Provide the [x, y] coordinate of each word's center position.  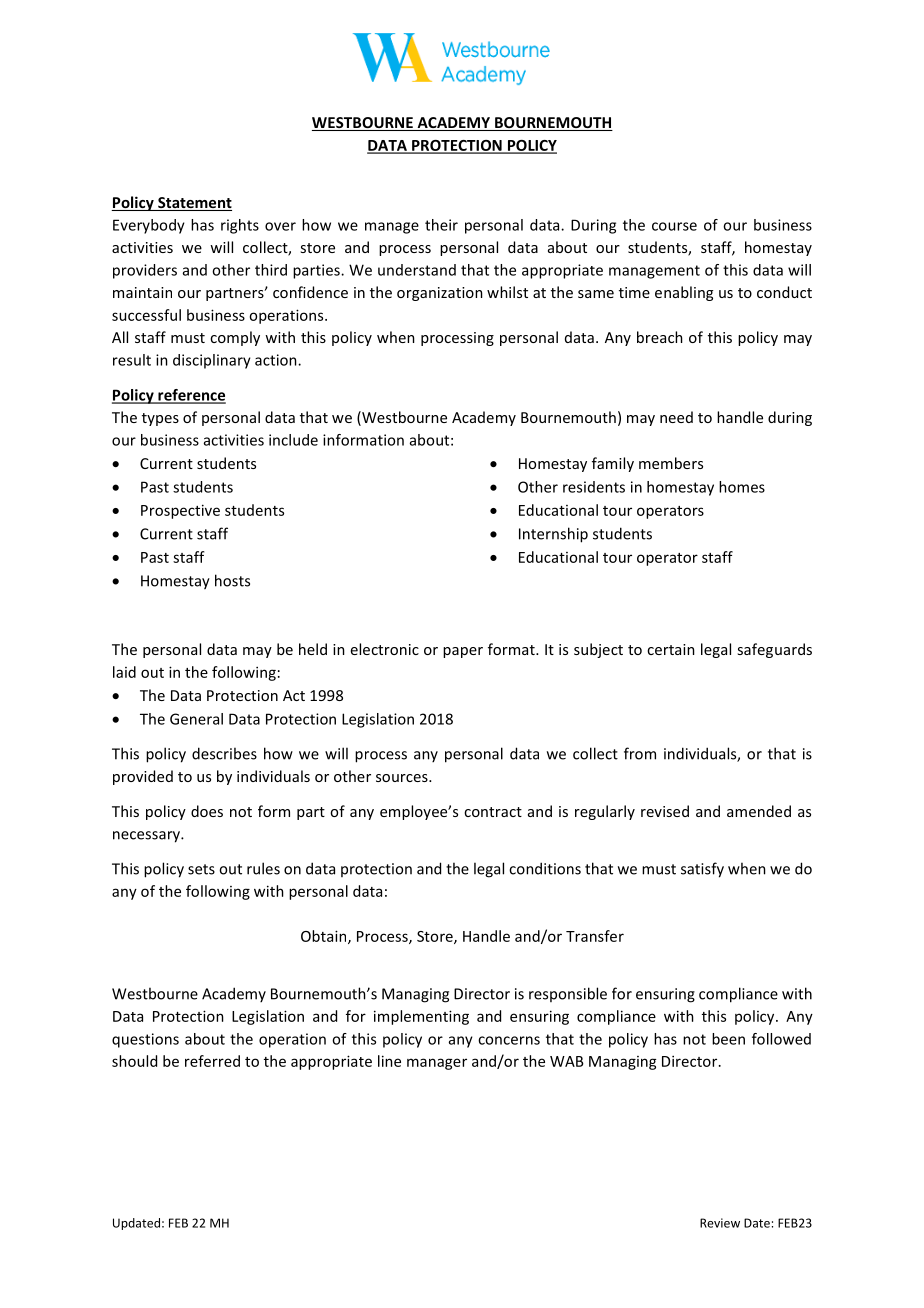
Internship [553, 535]
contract [493, 812]
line [389, 1061]
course [674, 226]
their [441, 225]
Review [720, 1223]
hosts [232, 580]
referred [212, 1061]
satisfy [702, 870]
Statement [194, 204]
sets [201, 869]
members [671, 463]
